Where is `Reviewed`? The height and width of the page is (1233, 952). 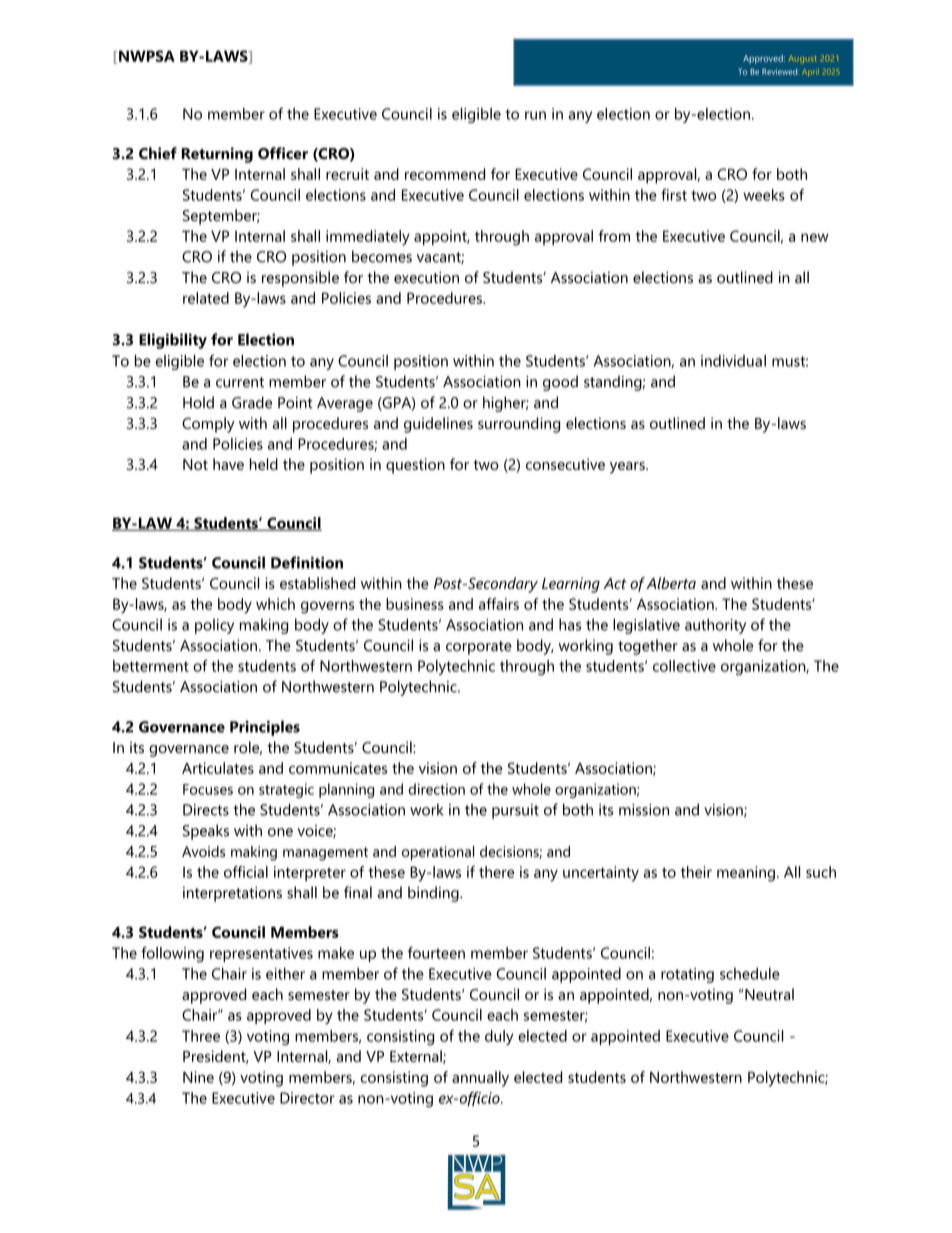
Reviewed is located at coordinates (779, 71).
